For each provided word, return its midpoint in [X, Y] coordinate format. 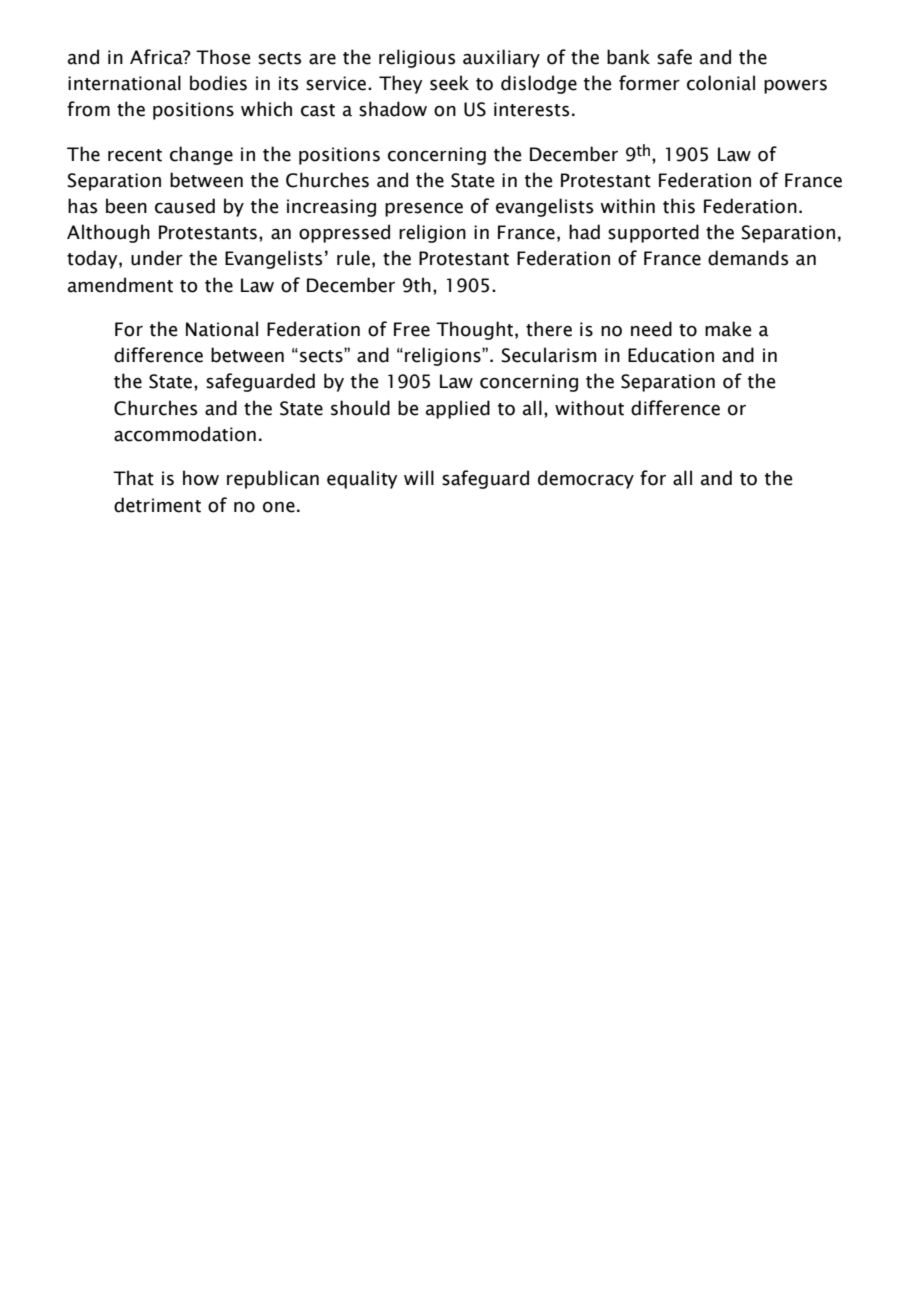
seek [449, 83]
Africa [157, 57]
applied [458, 409]
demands [748, 258]
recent [135, 155]
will [419, 477]
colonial [721, 83]
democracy [586, 479]
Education [671, 355]
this [679, 206]
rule [353, 258]
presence [424, 210]
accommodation [185, 434]
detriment [157, 505]
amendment [120, 285]
